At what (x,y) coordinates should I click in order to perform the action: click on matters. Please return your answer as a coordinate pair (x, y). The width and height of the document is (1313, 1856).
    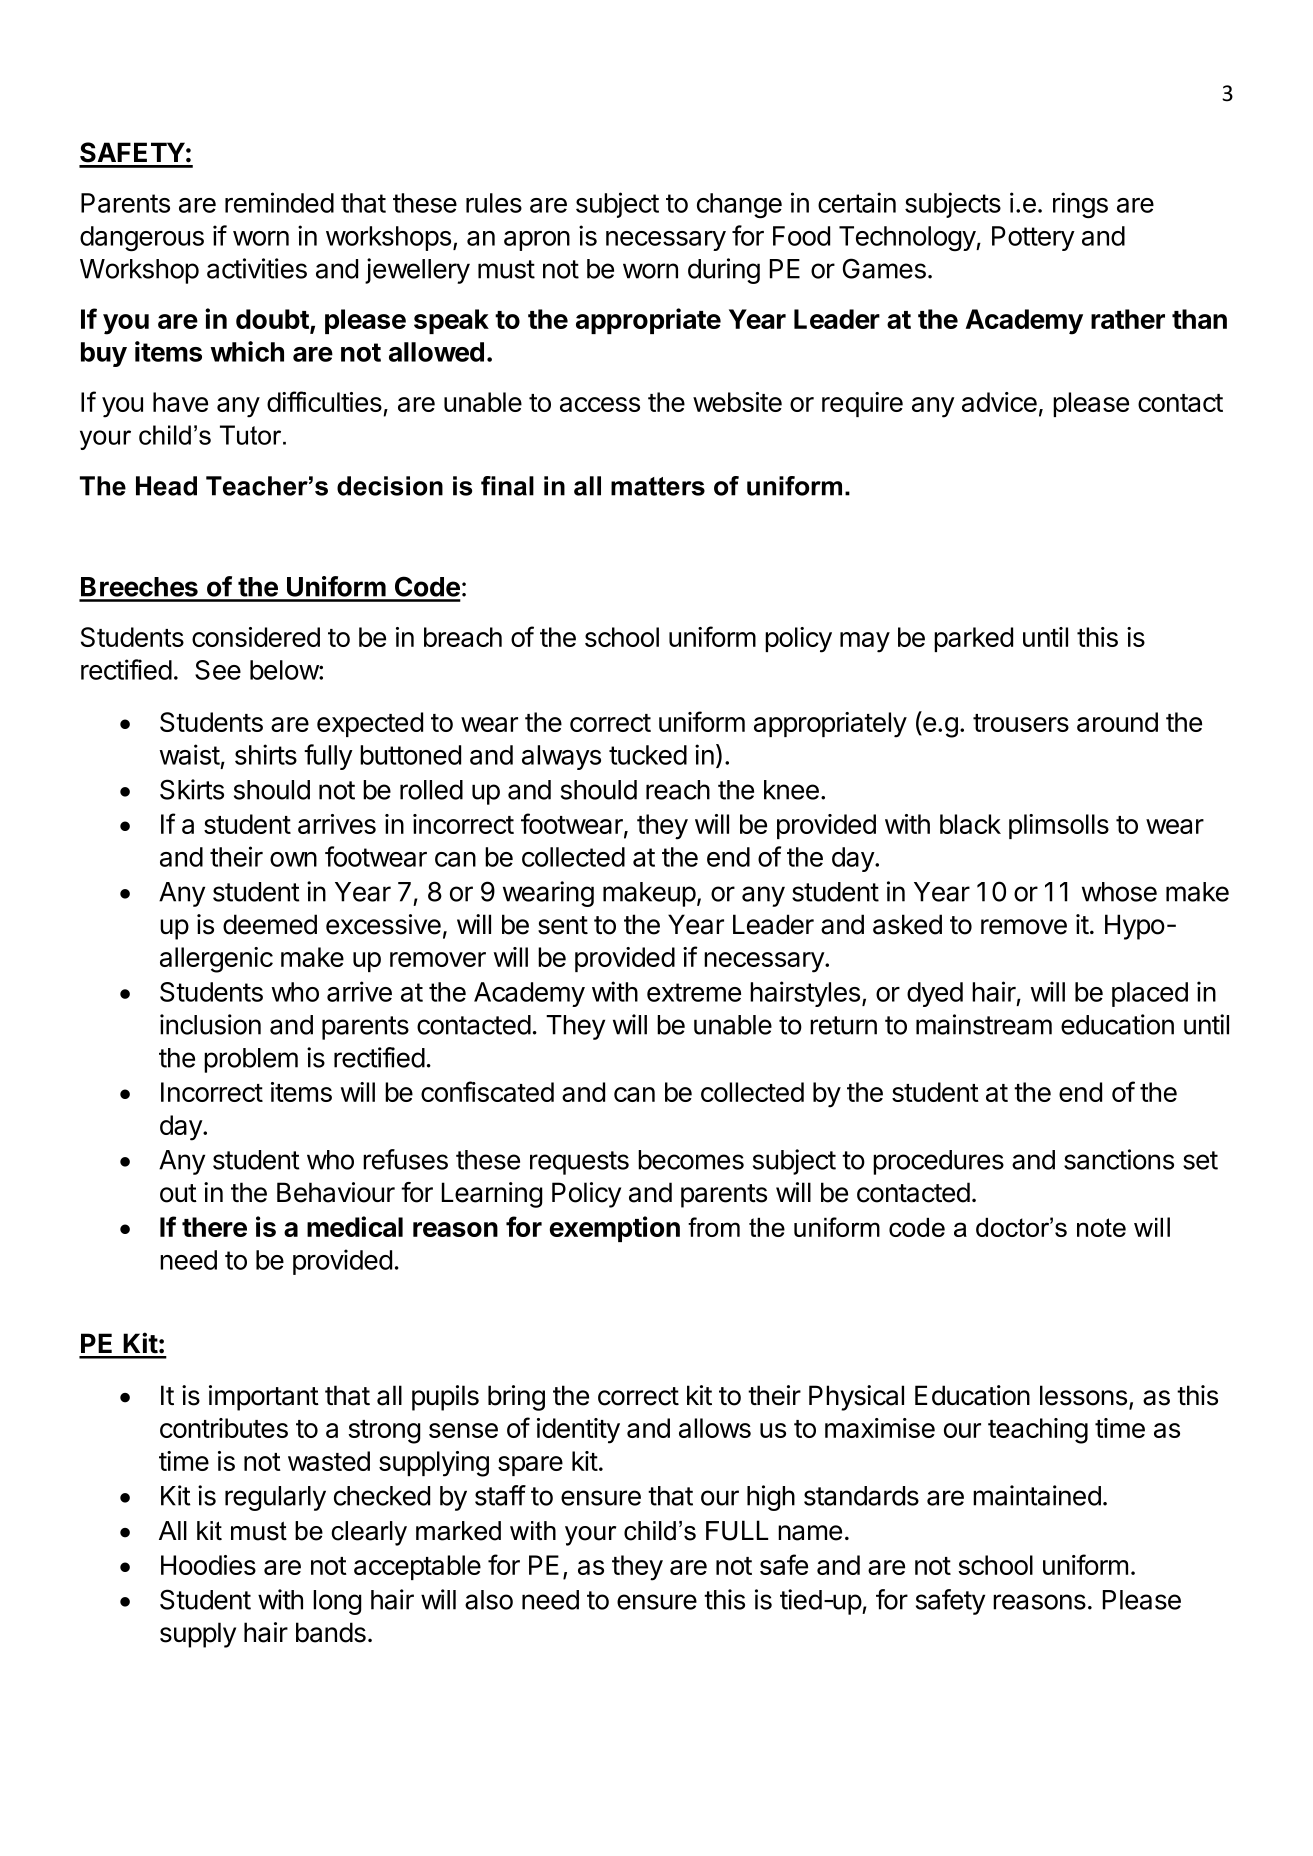
    Looking at the image, I should click on (658, 486).
